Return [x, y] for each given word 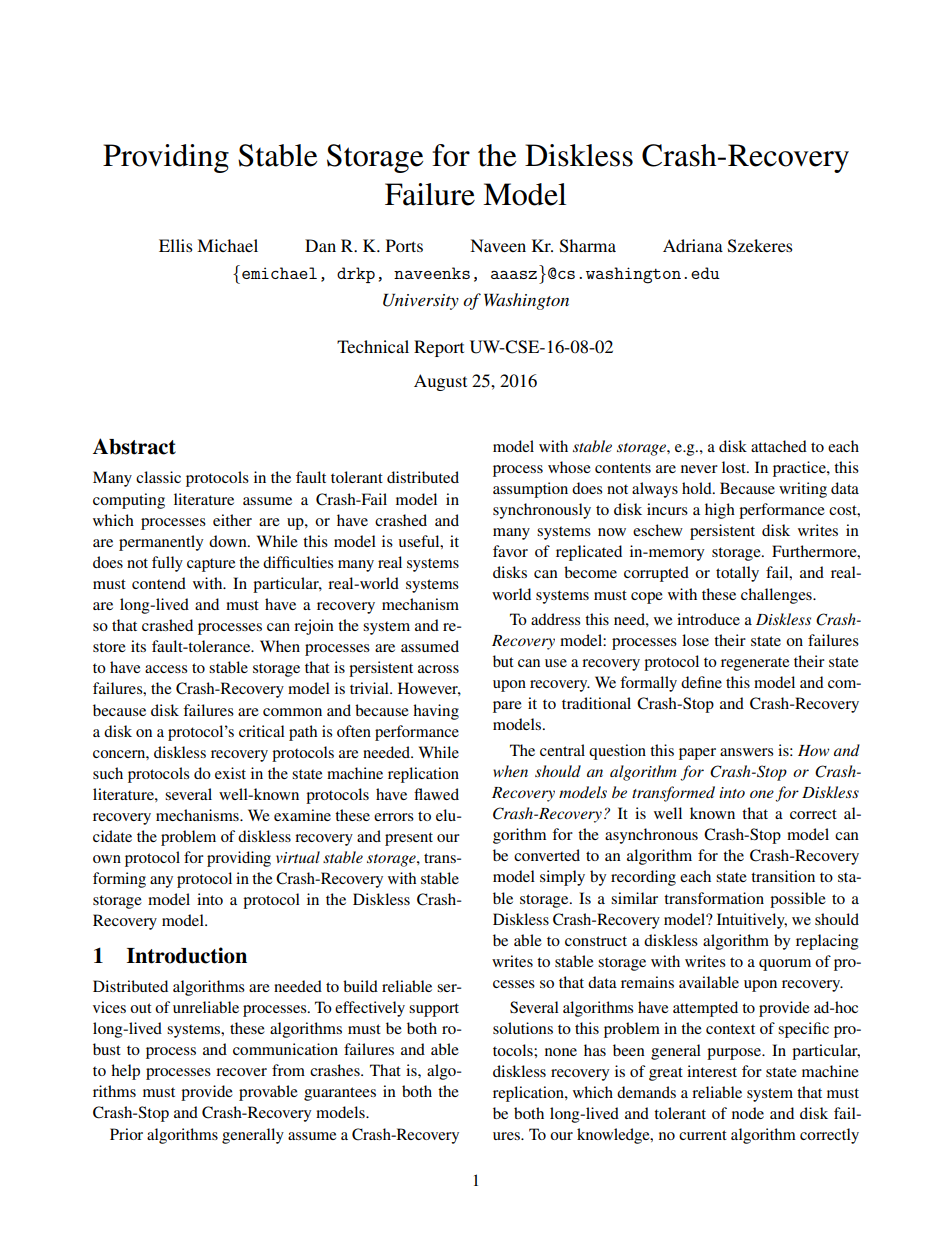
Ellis [176, 245]
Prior [126, 1134]
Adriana [693, 245]
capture [211, 565]
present [409, 839]
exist [230, 773]
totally [737, 574]
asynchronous [651, 836]
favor [510, 551]
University [421, 302]
